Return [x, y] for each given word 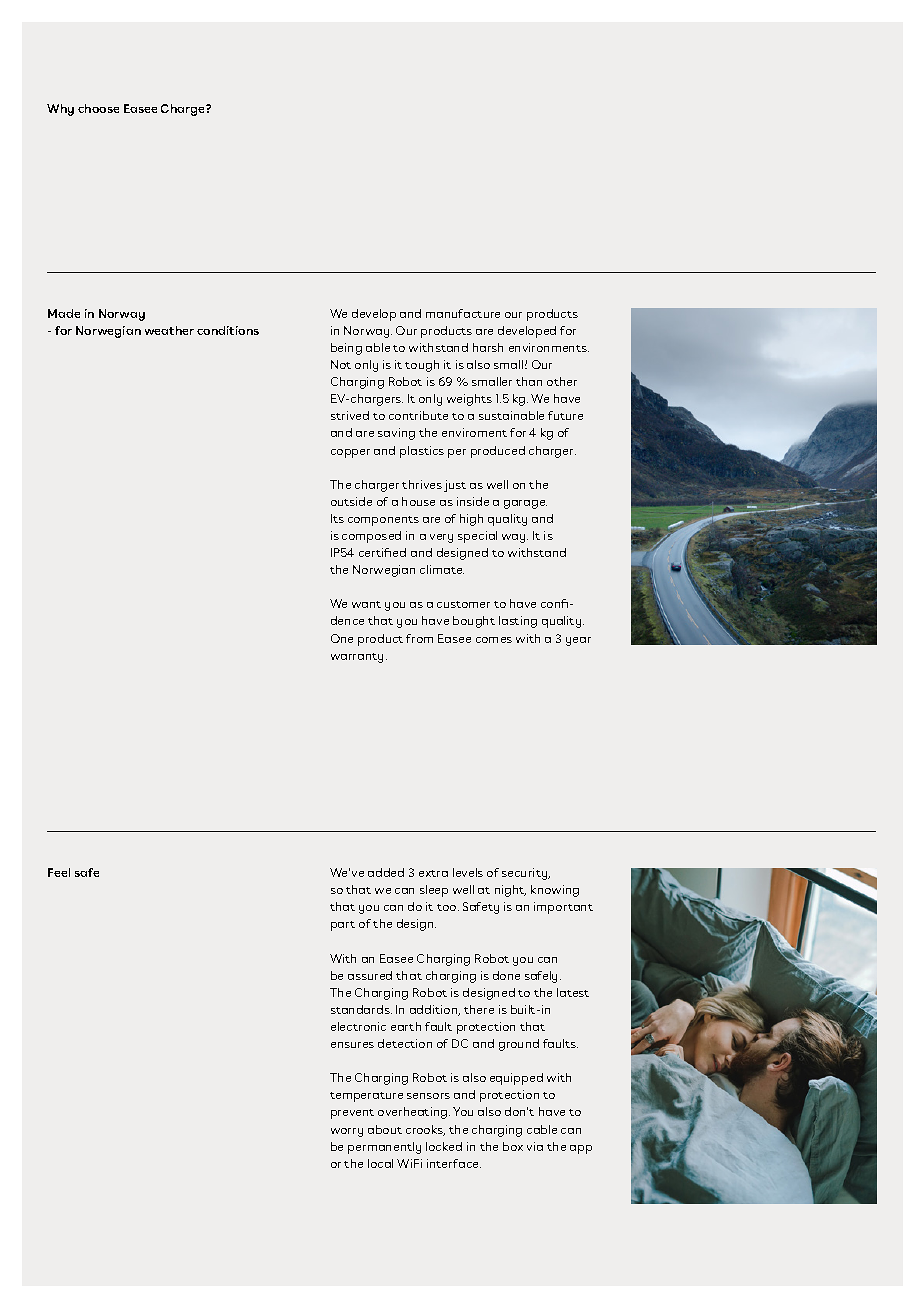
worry [347, 1132]
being [346, 349]
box [513, 1146]
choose [98, 108]
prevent [352, 1114]
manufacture [463, 313]
